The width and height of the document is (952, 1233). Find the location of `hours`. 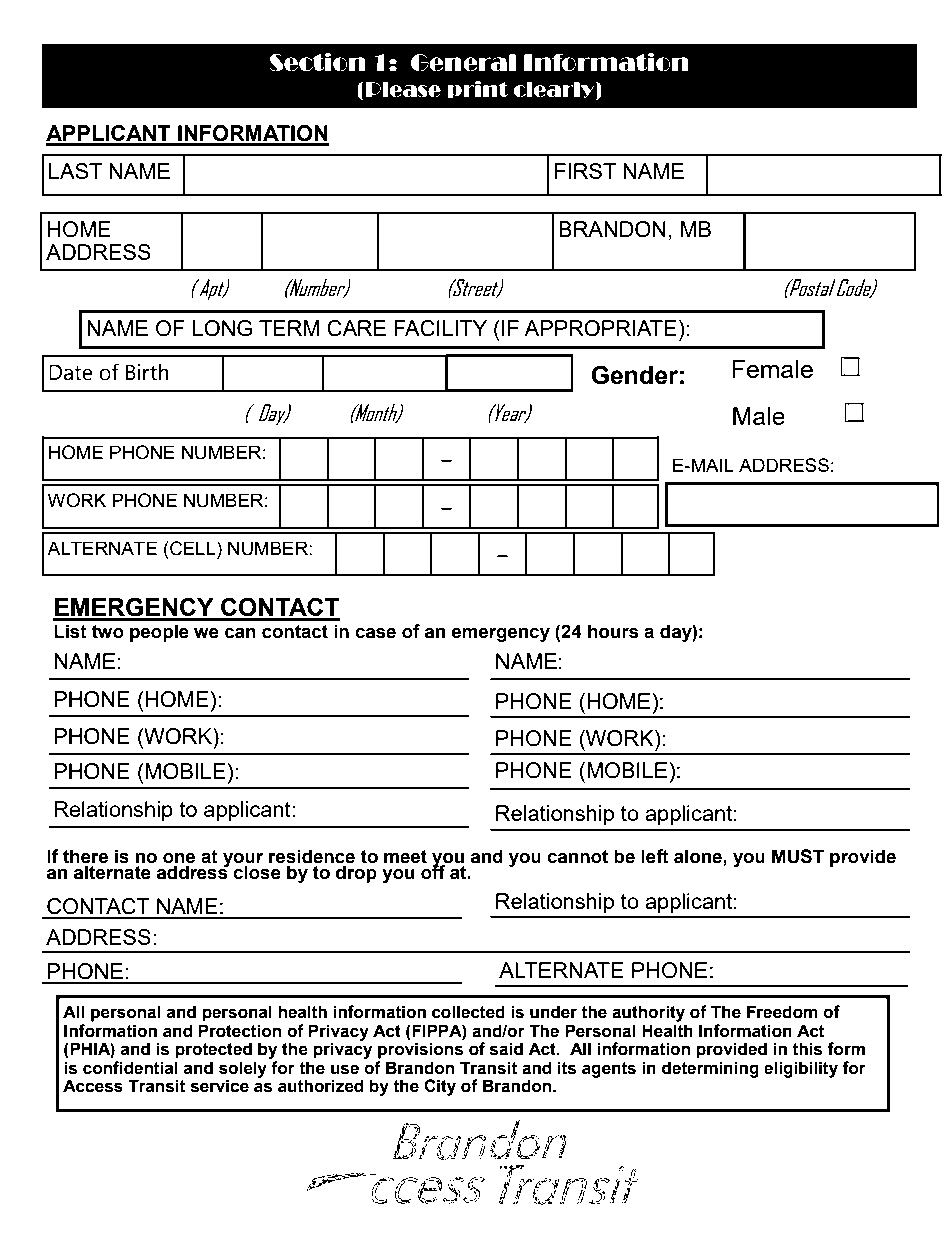

hours is located at coordinates (613, 631).
